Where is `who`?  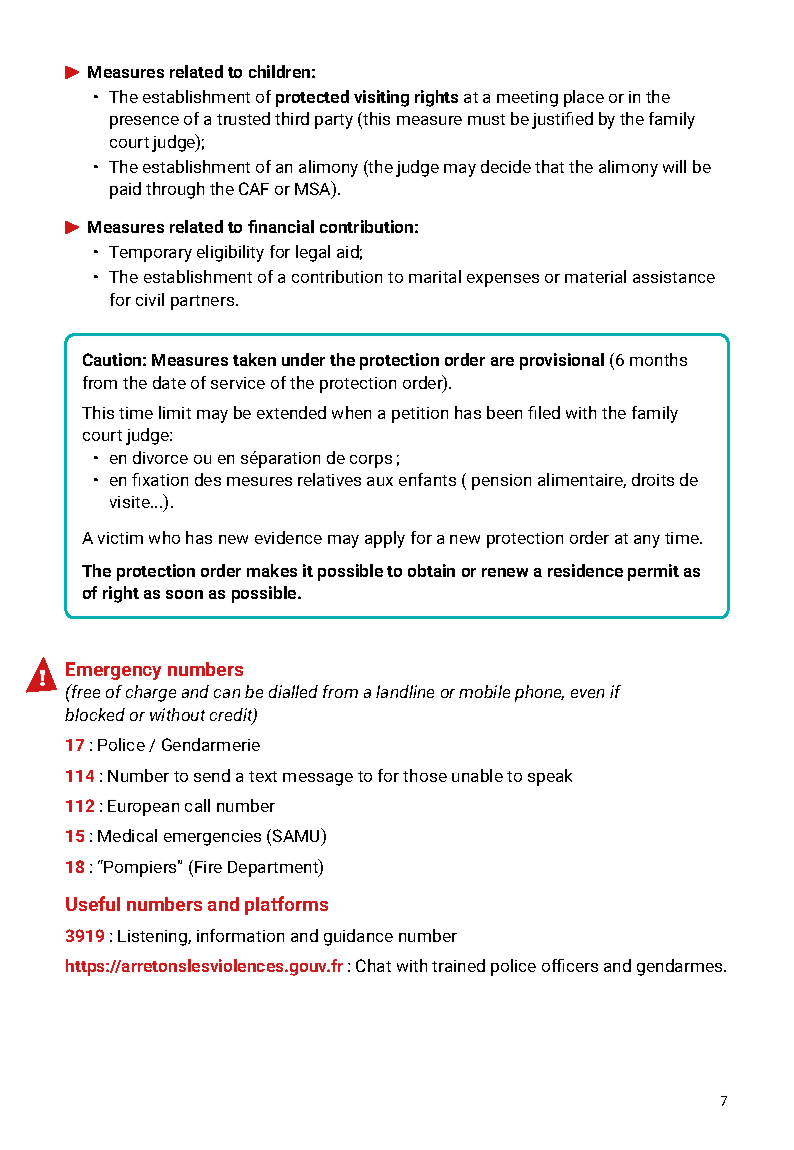
who is located at coordinates (164, 537).
